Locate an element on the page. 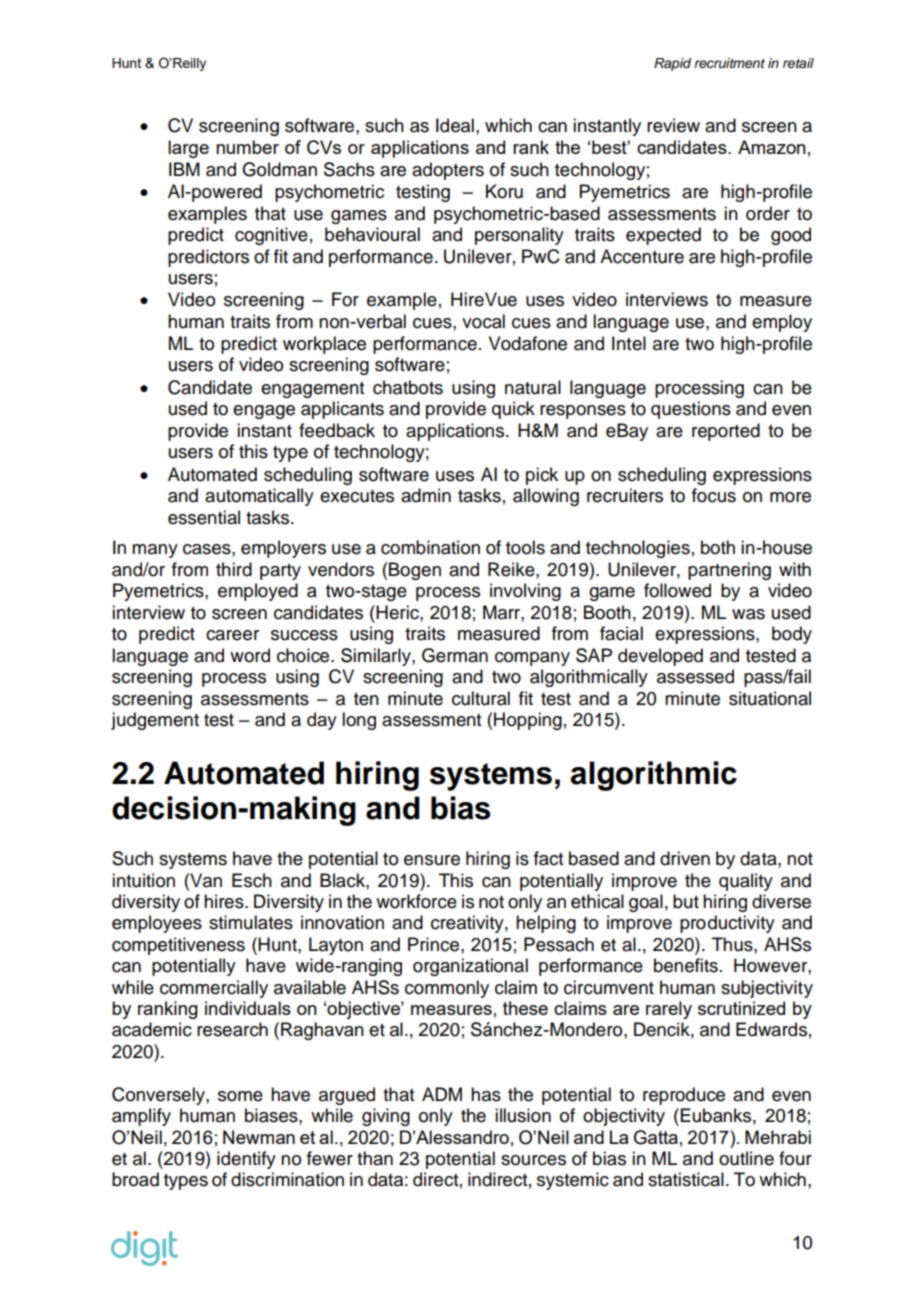 This page has width=924, height=1308. recruitment is located at coordinates (729, 63).
